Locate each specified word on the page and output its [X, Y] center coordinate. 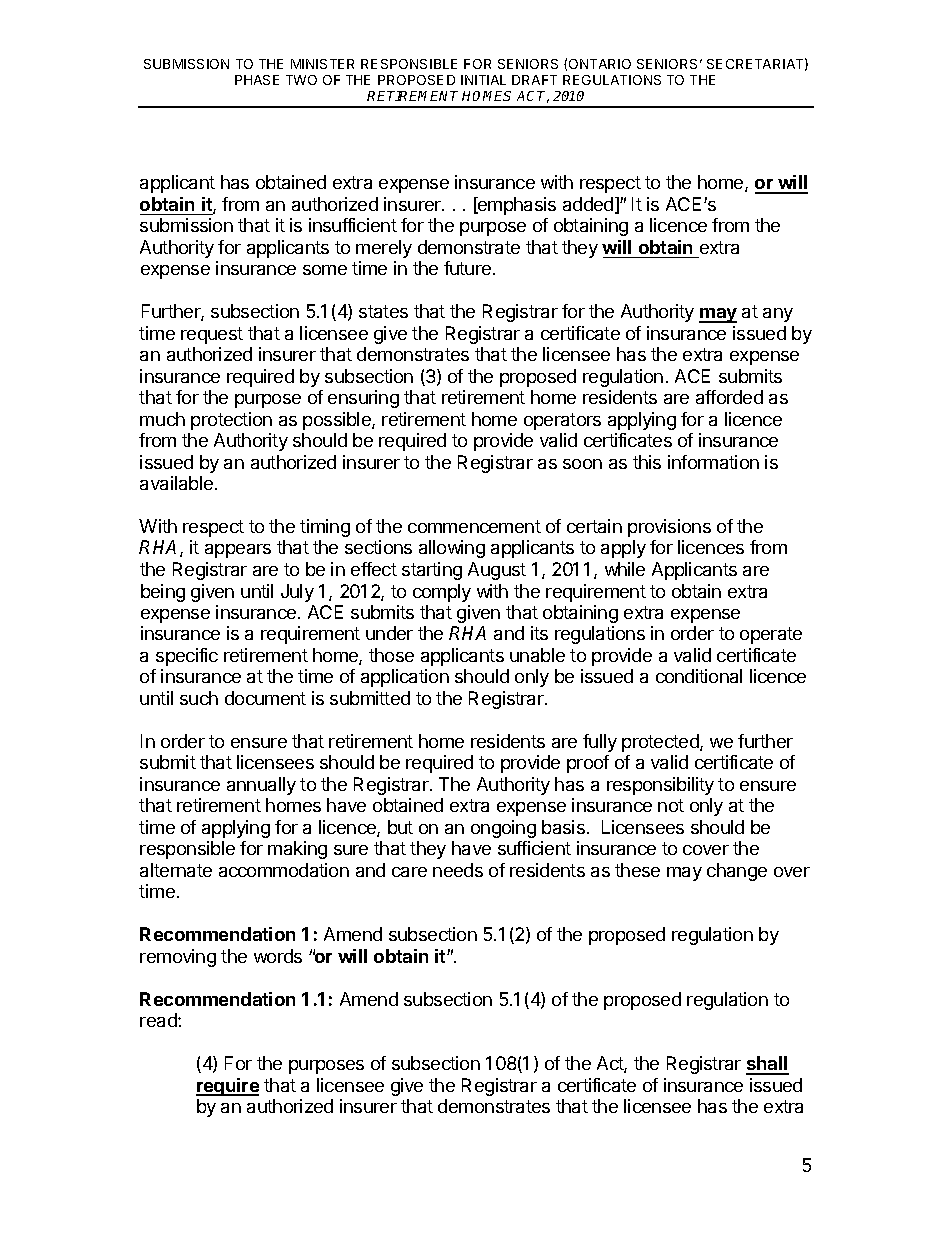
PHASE [257, 80]
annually [261, 786]
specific [187, 657]
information [713, 462]
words [278, 956]
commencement [474, 526]
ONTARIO [600, 64]
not [671, 805]
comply [442, 593]
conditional [699, 676]
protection [231, 421]
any [778, 315]
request [212, 335]
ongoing [503, 829]
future [469, 268]
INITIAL [483, 80]
